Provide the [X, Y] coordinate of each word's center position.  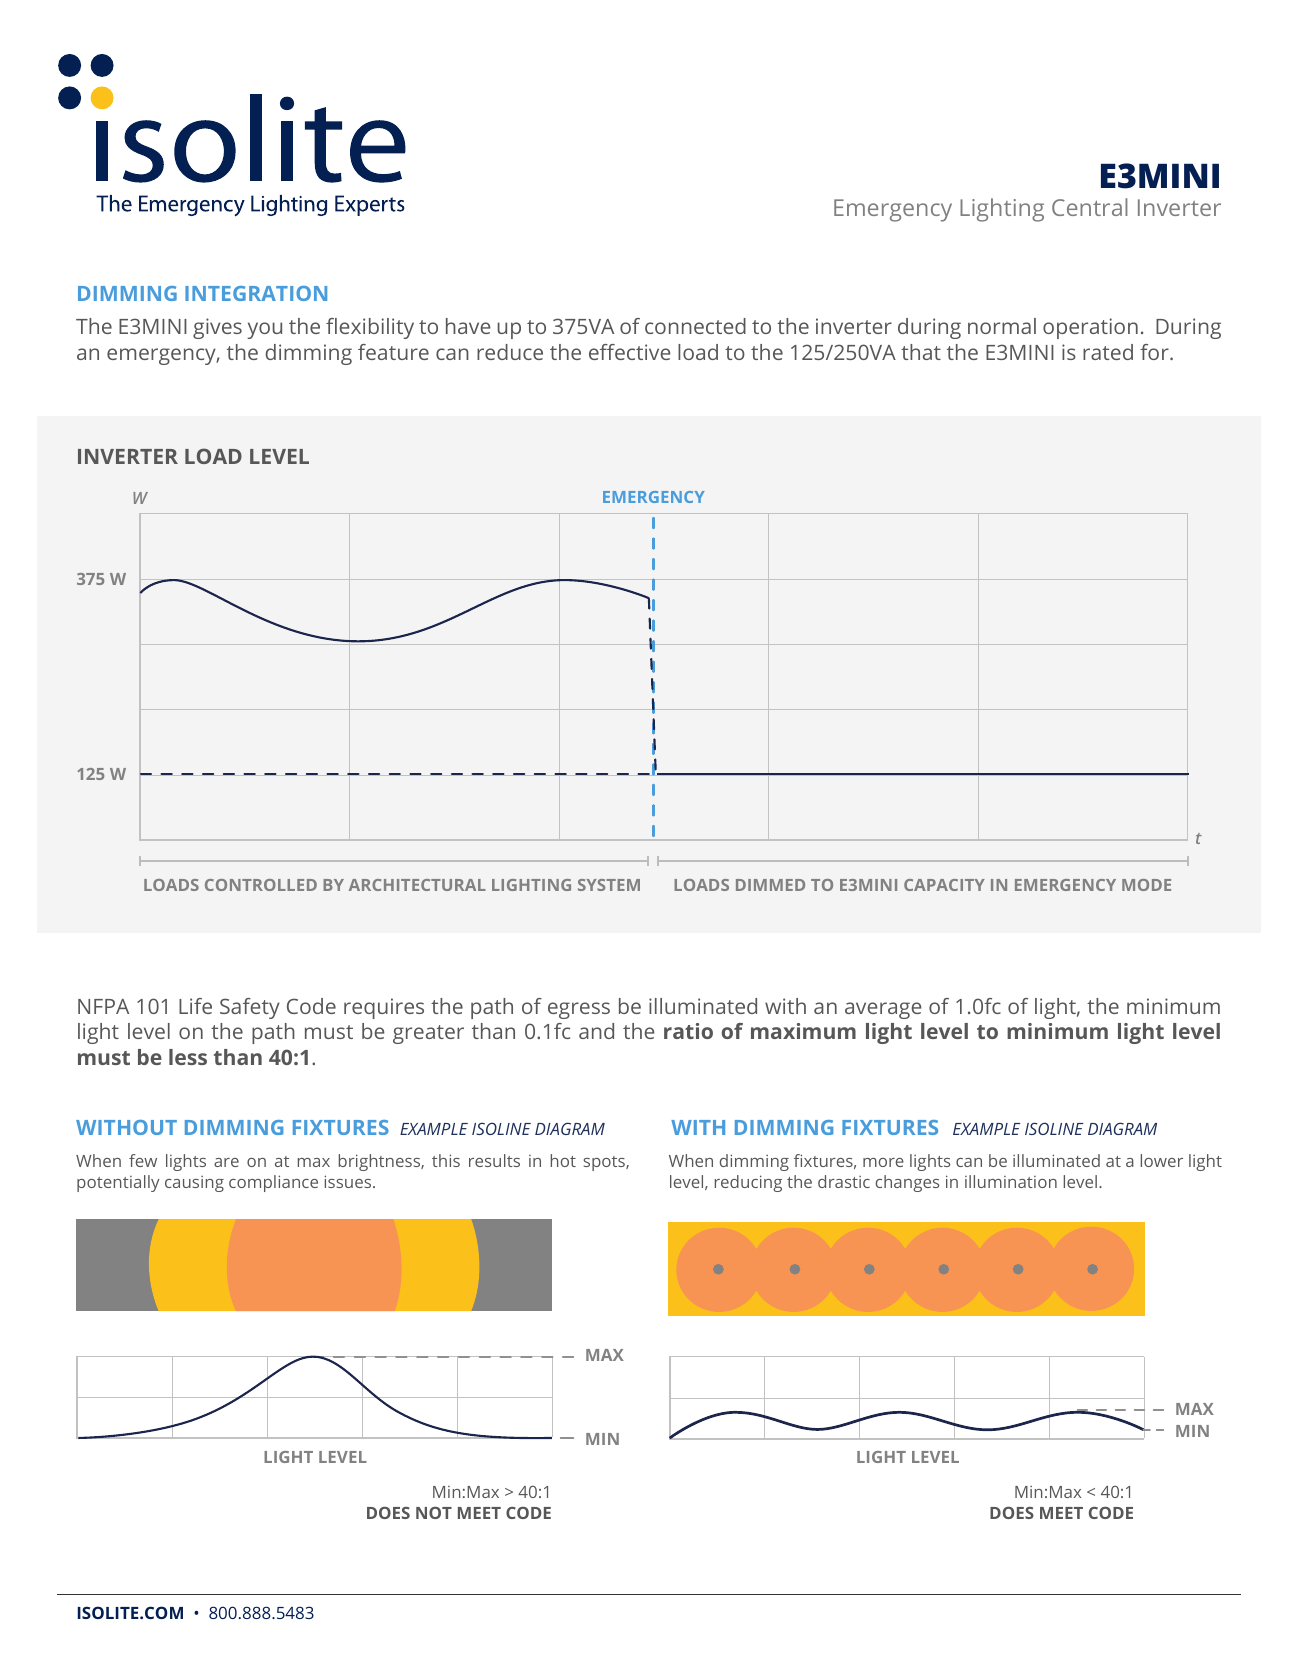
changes [907, 1183]
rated [1108, 352]
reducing [748, 1183]
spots [605, 1163]
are [226, 1162]
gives [217, 328]
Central [1090, 207]
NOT [434, 1513]
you [264, 330]
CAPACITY [944, 885]
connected [695, 326]
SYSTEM [609, 885]
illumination [1011, 1181]
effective [629, 352]
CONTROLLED [261, 885]
